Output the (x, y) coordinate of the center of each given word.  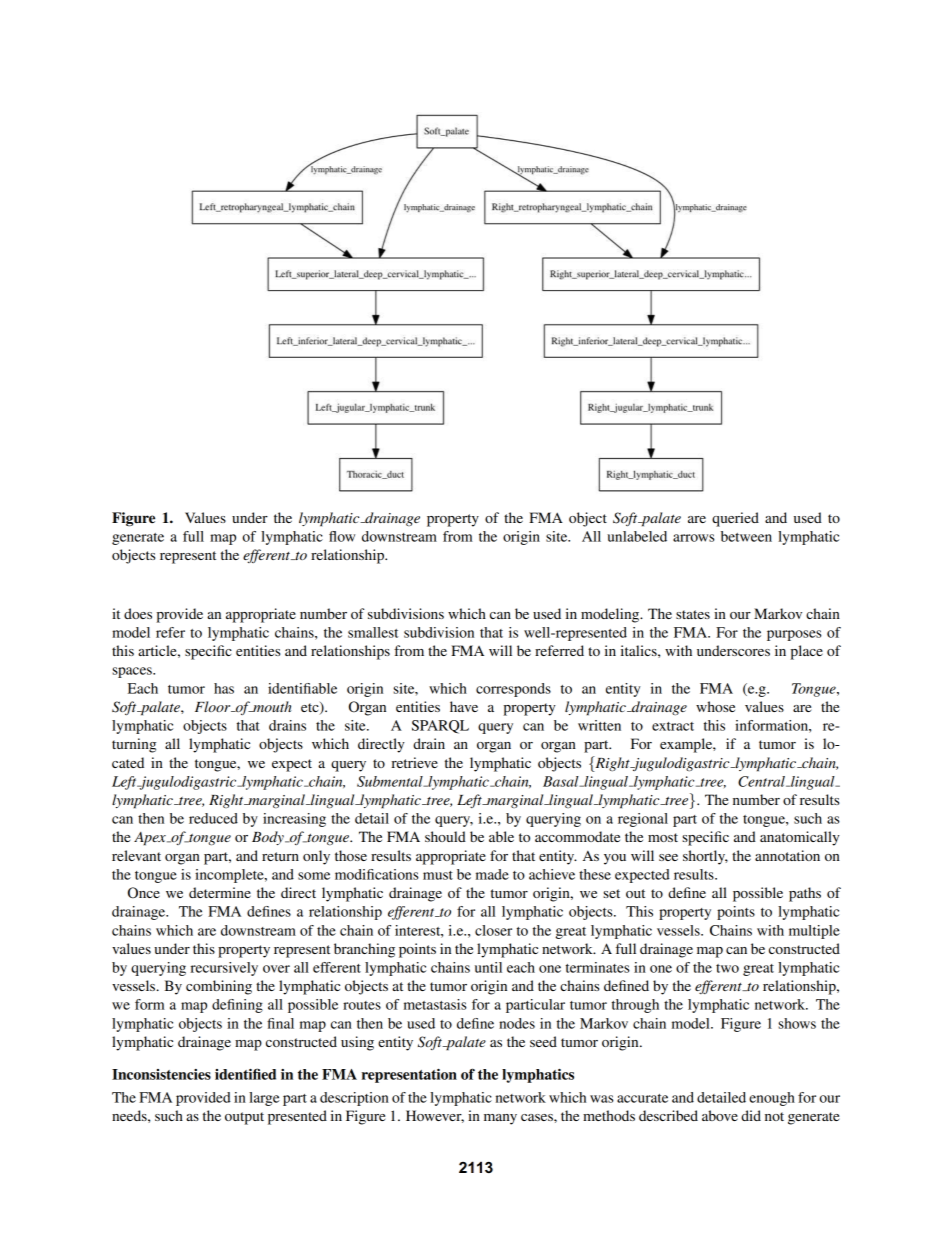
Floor (214, 706)
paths (805, 894)
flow (342, 536)
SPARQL (440, 727)
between (746, 536)
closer (493, 930)
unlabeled (637, 536)
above (720, 1115)
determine (220, 892)
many (500, 1119)
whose (715, 706)
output (244, 1118)
